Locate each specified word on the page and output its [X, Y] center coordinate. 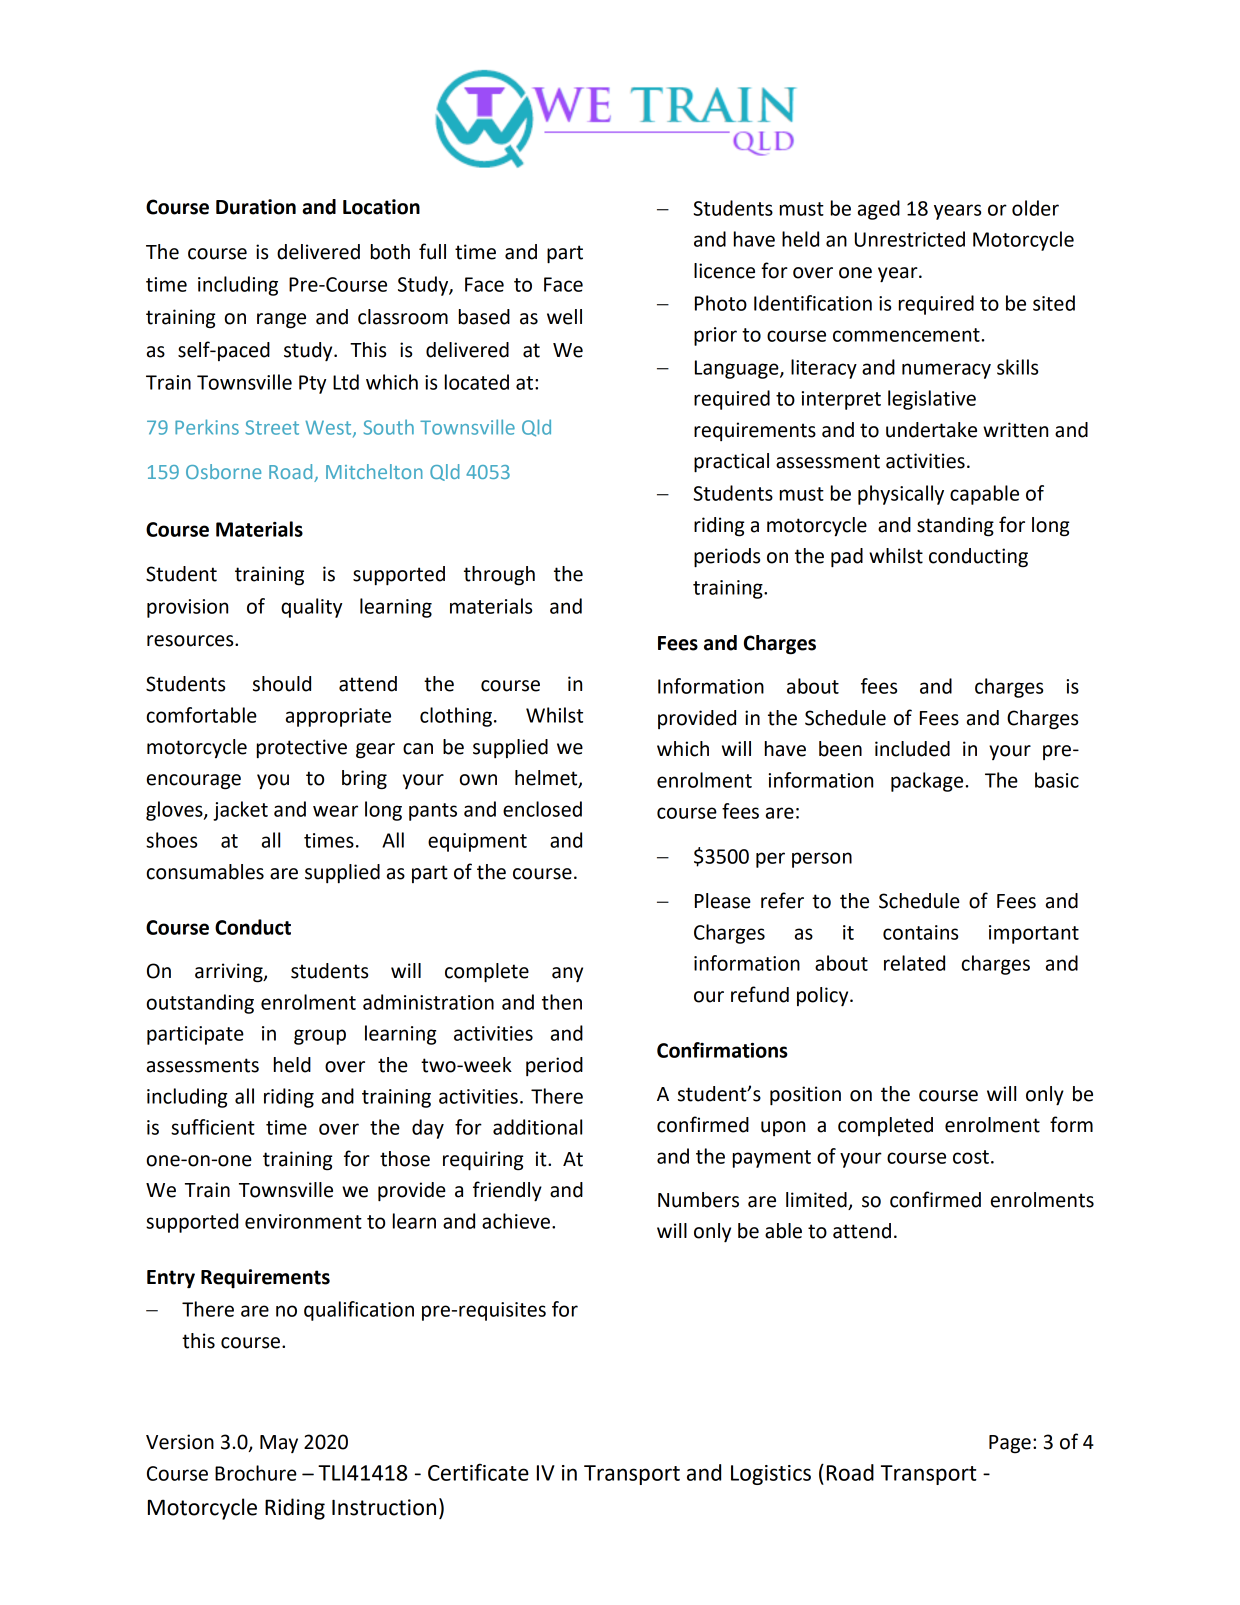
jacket [240, 811]
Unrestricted [910, 239]
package [927, 782]
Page [1010, 1444]
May [279, 1444]
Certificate [478, 1472]
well [564, 317]
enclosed [542, 809]
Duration [256, 207]
